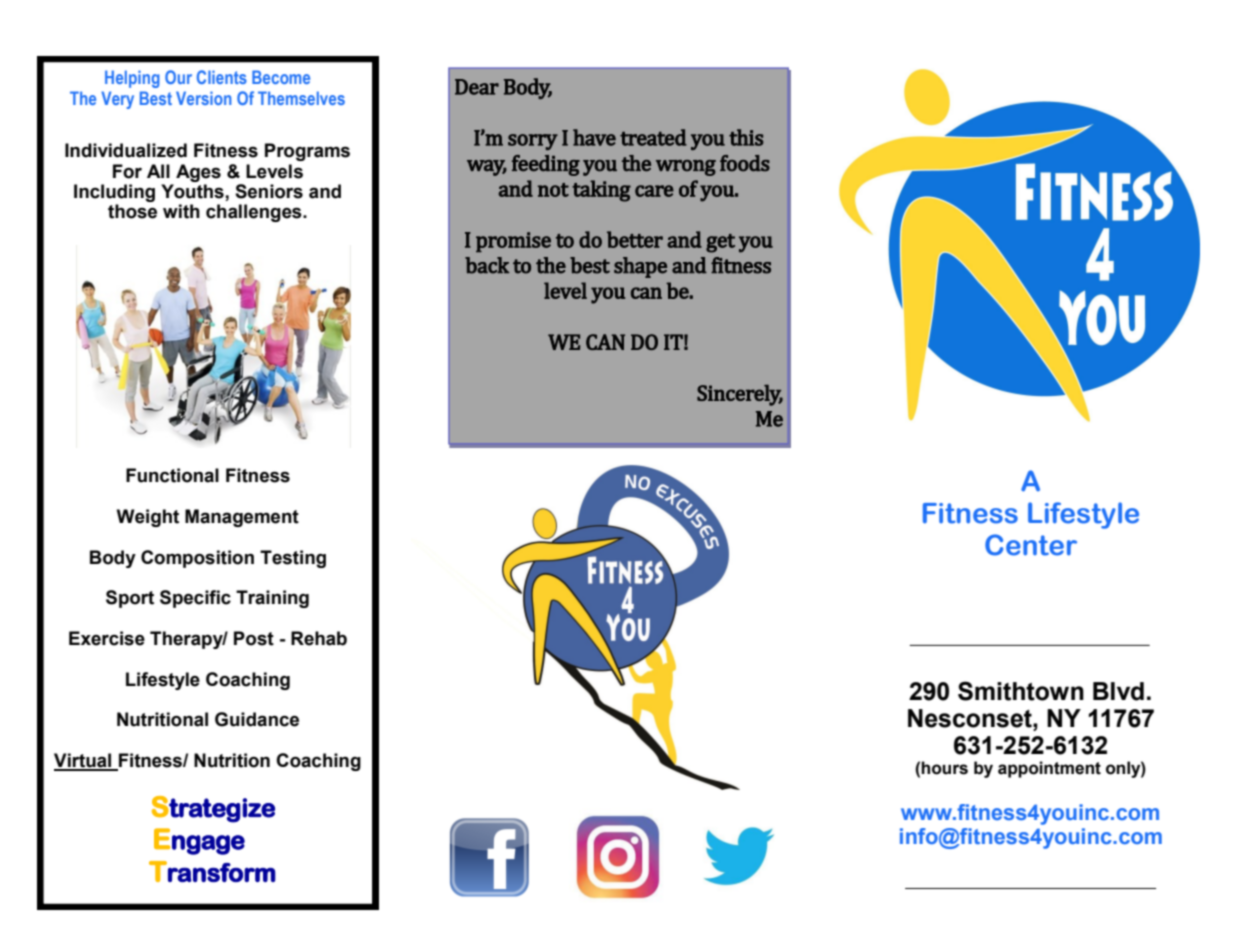  What do you see at coordinates (594, 137) in the image?
I see `have` at bounding box center [594, 137].
